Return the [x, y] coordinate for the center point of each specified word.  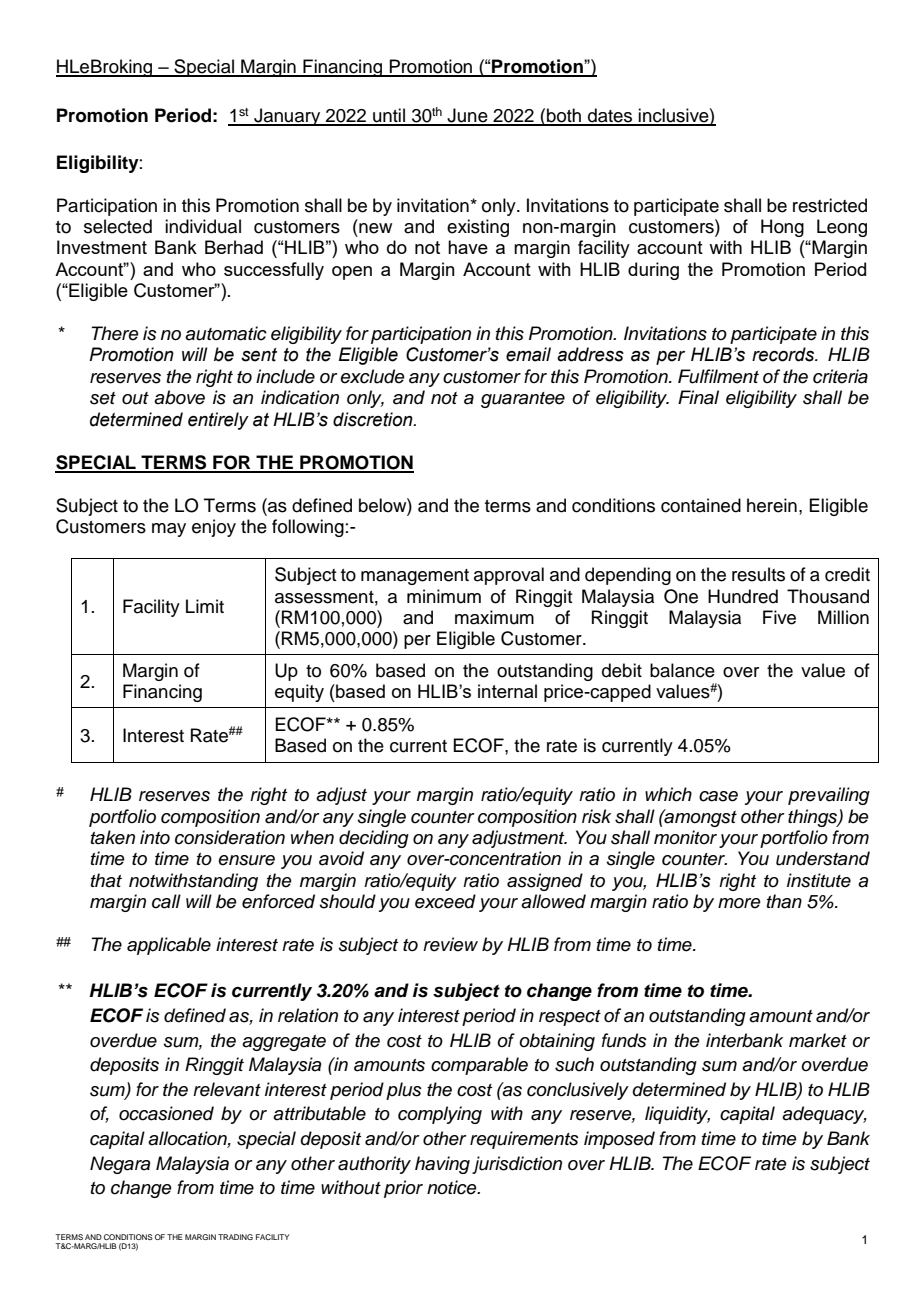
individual [203, 226]
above [179, 397]
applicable [169, 946]
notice [453, 1187]
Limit [205, 606]
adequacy [824, 1115]
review [450, 944]
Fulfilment [718, 376]
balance [682, 670]
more [739, 903]
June [467, 116]
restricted [830, 205]
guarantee [523, 400]
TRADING [235, 1237]
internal [507, 691]
